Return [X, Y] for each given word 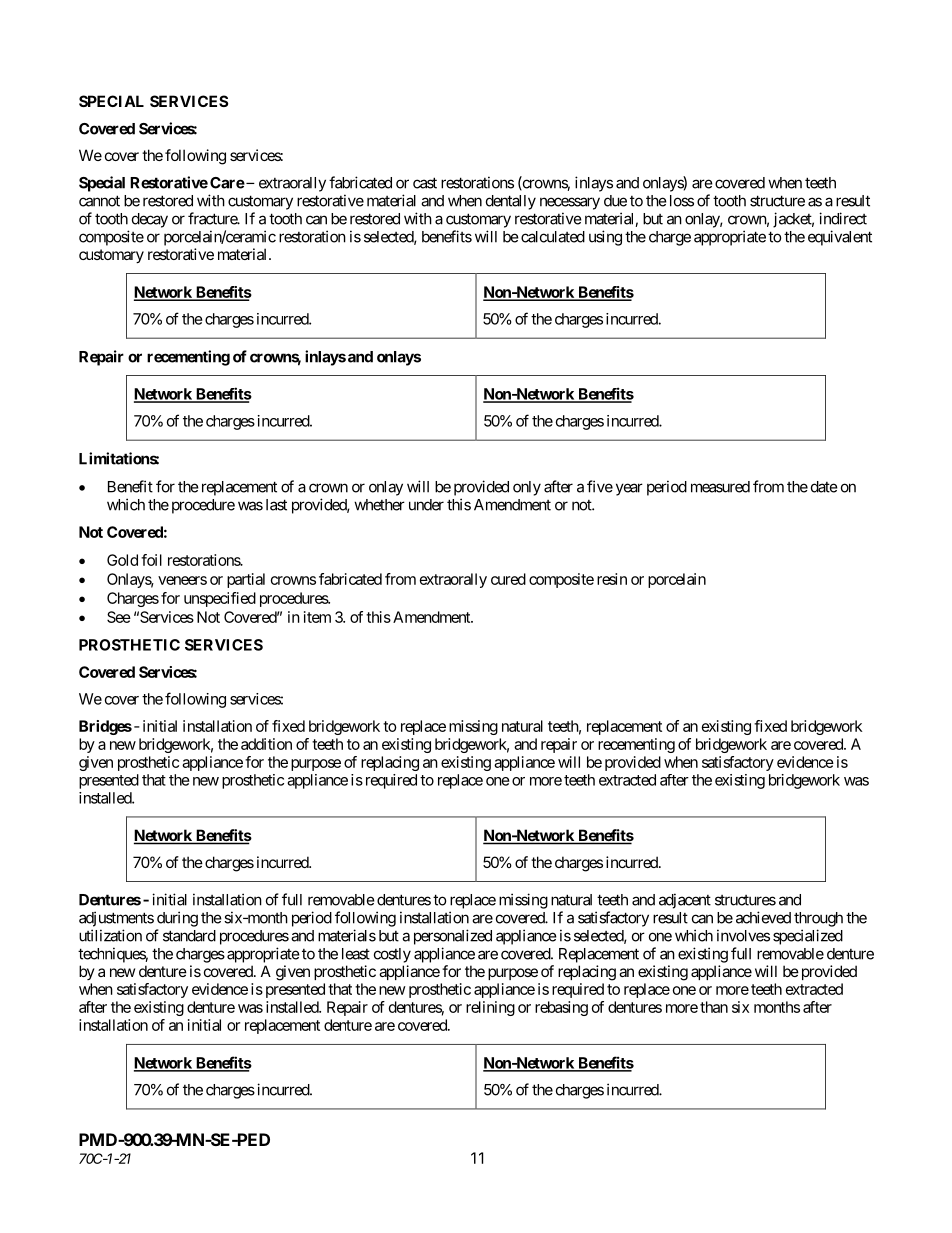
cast [425, 183]
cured [508, 579]
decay [150, 220]
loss [682, 201]
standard [189, 936]
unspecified [220, 599]
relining [490, 1008]
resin [612, 579]
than [714, 1007]
